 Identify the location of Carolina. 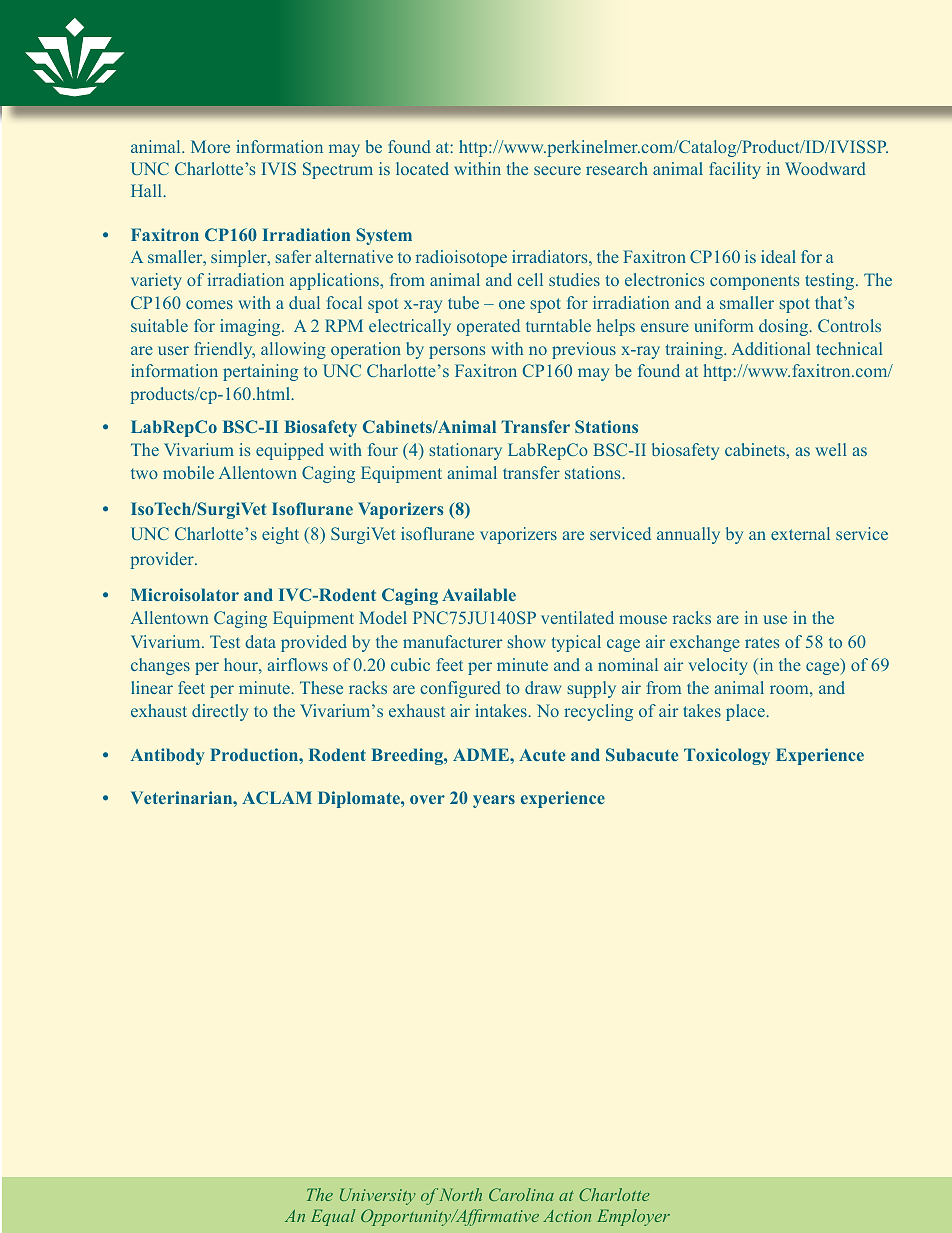
(521, 1194).
